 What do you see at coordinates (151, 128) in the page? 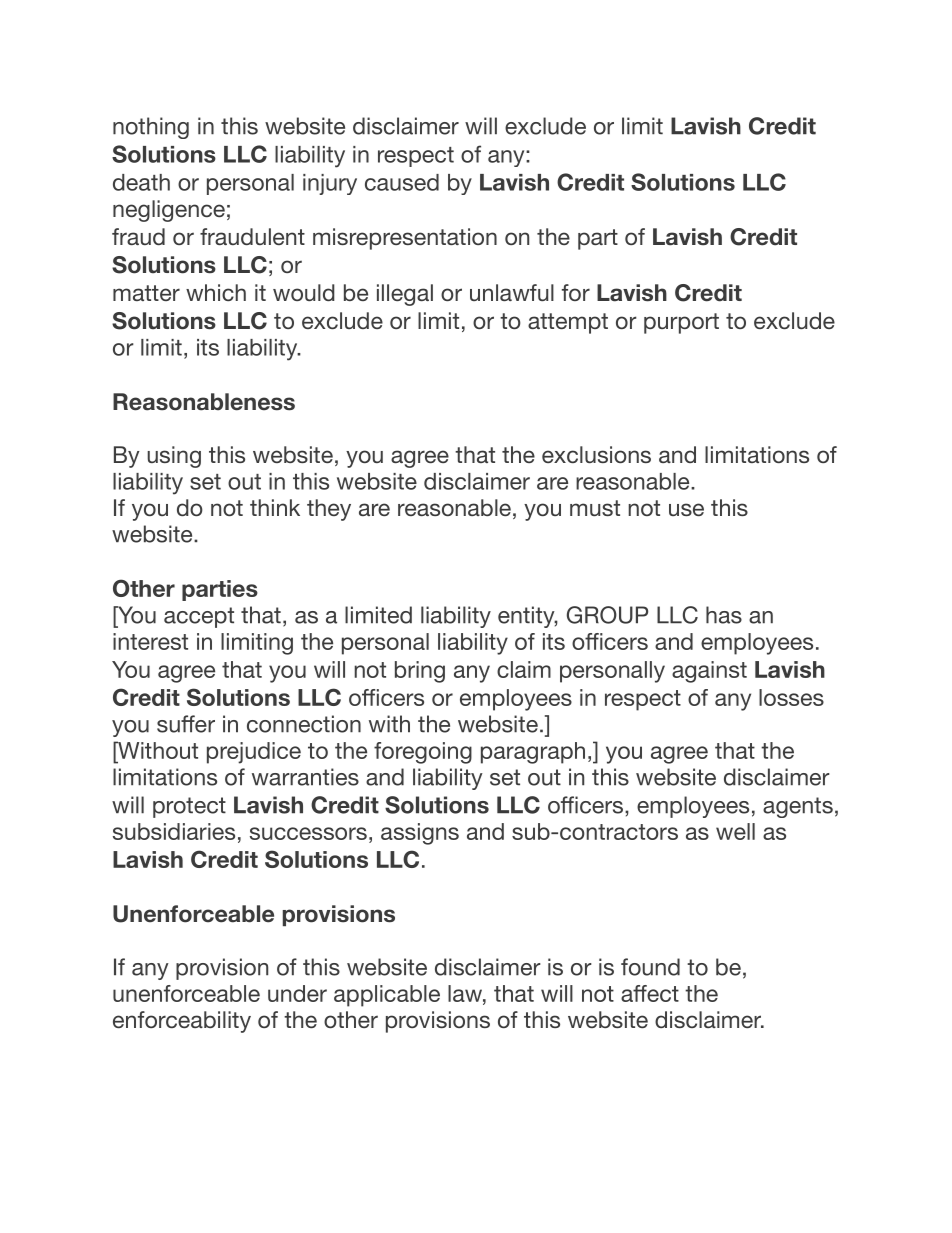
I see `nothing` at bounding box center [151, 128].
